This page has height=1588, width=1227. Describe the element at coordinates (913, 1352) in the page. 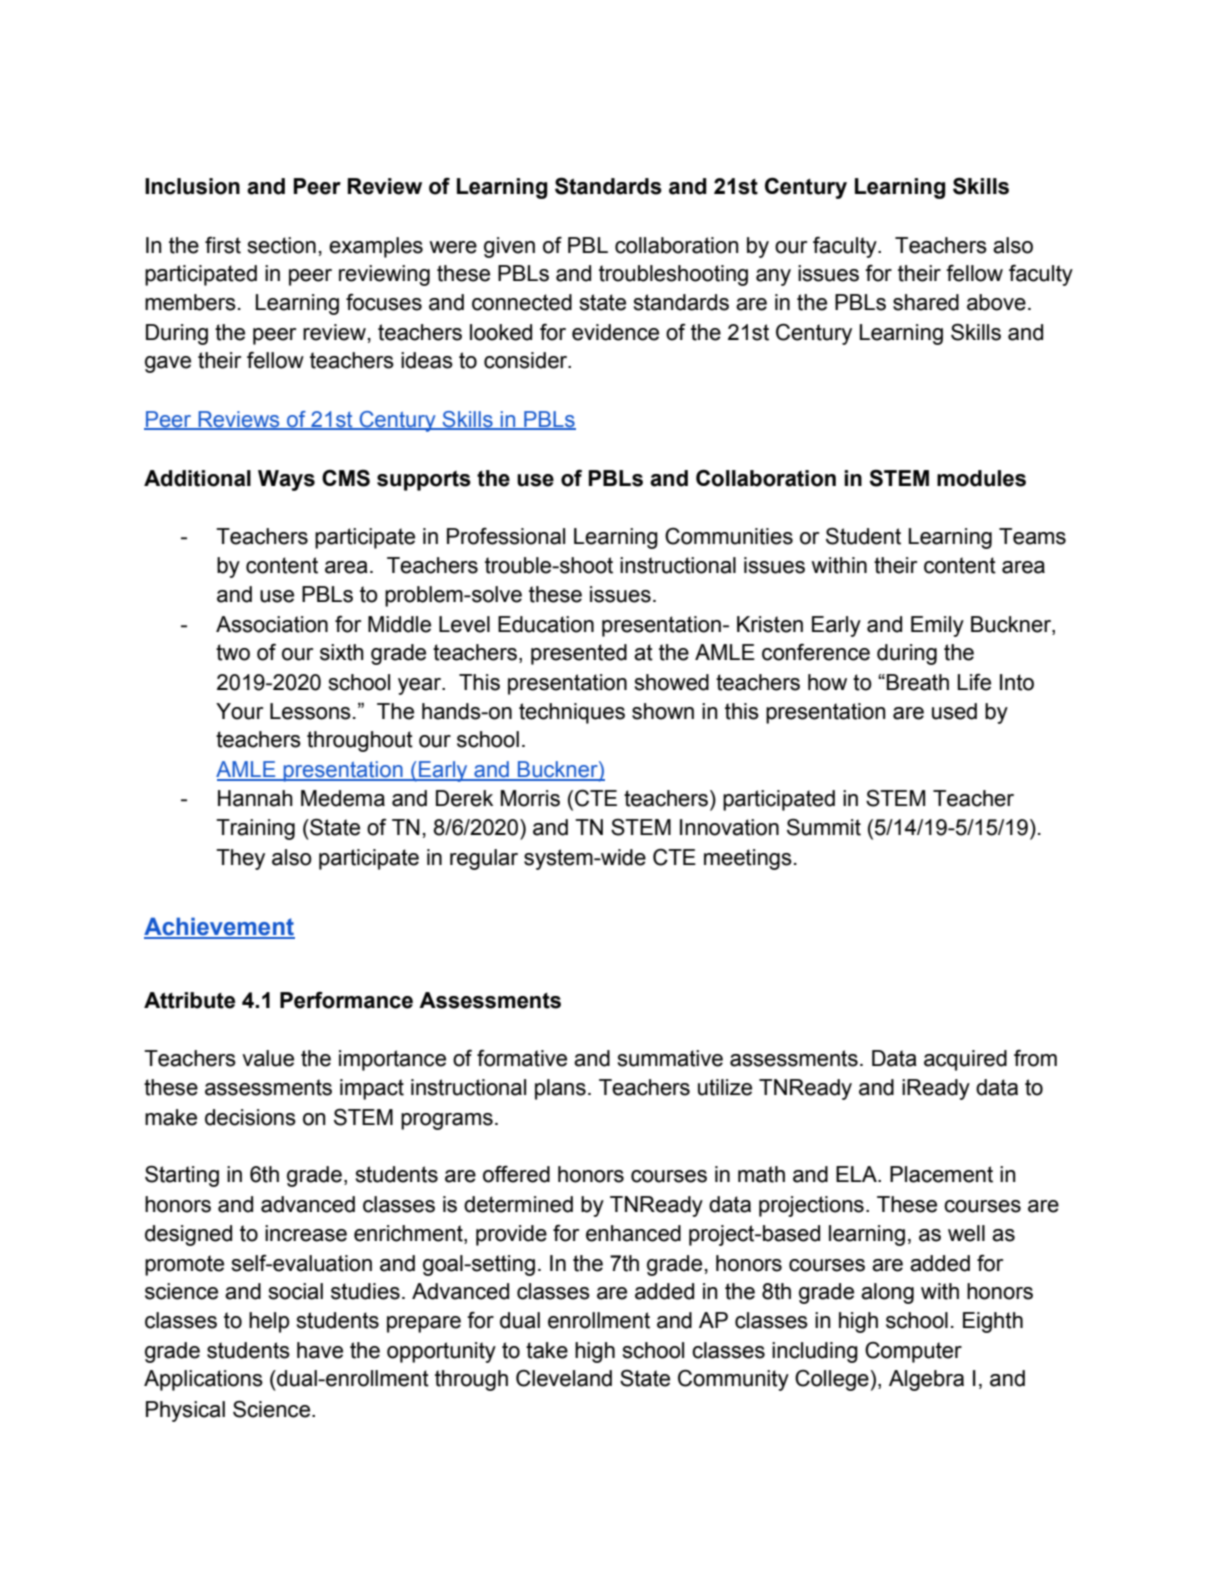

I see `Computer` at that location.
